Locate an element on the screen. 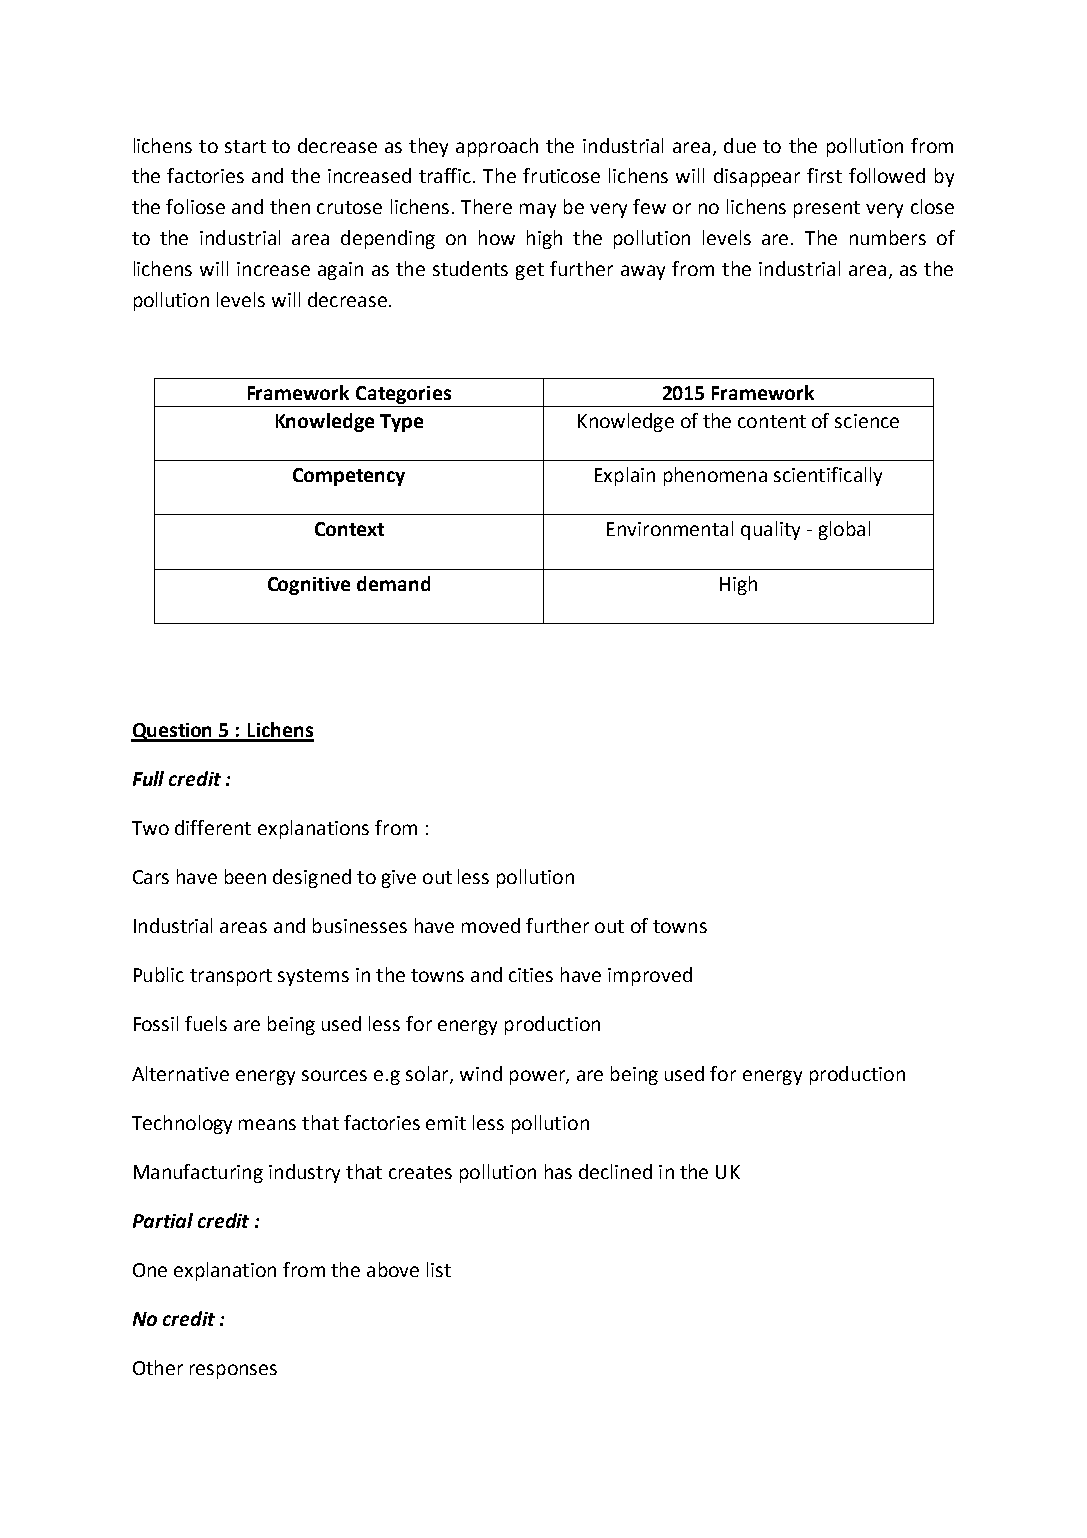  transport is located at coordinates (231, 977).
